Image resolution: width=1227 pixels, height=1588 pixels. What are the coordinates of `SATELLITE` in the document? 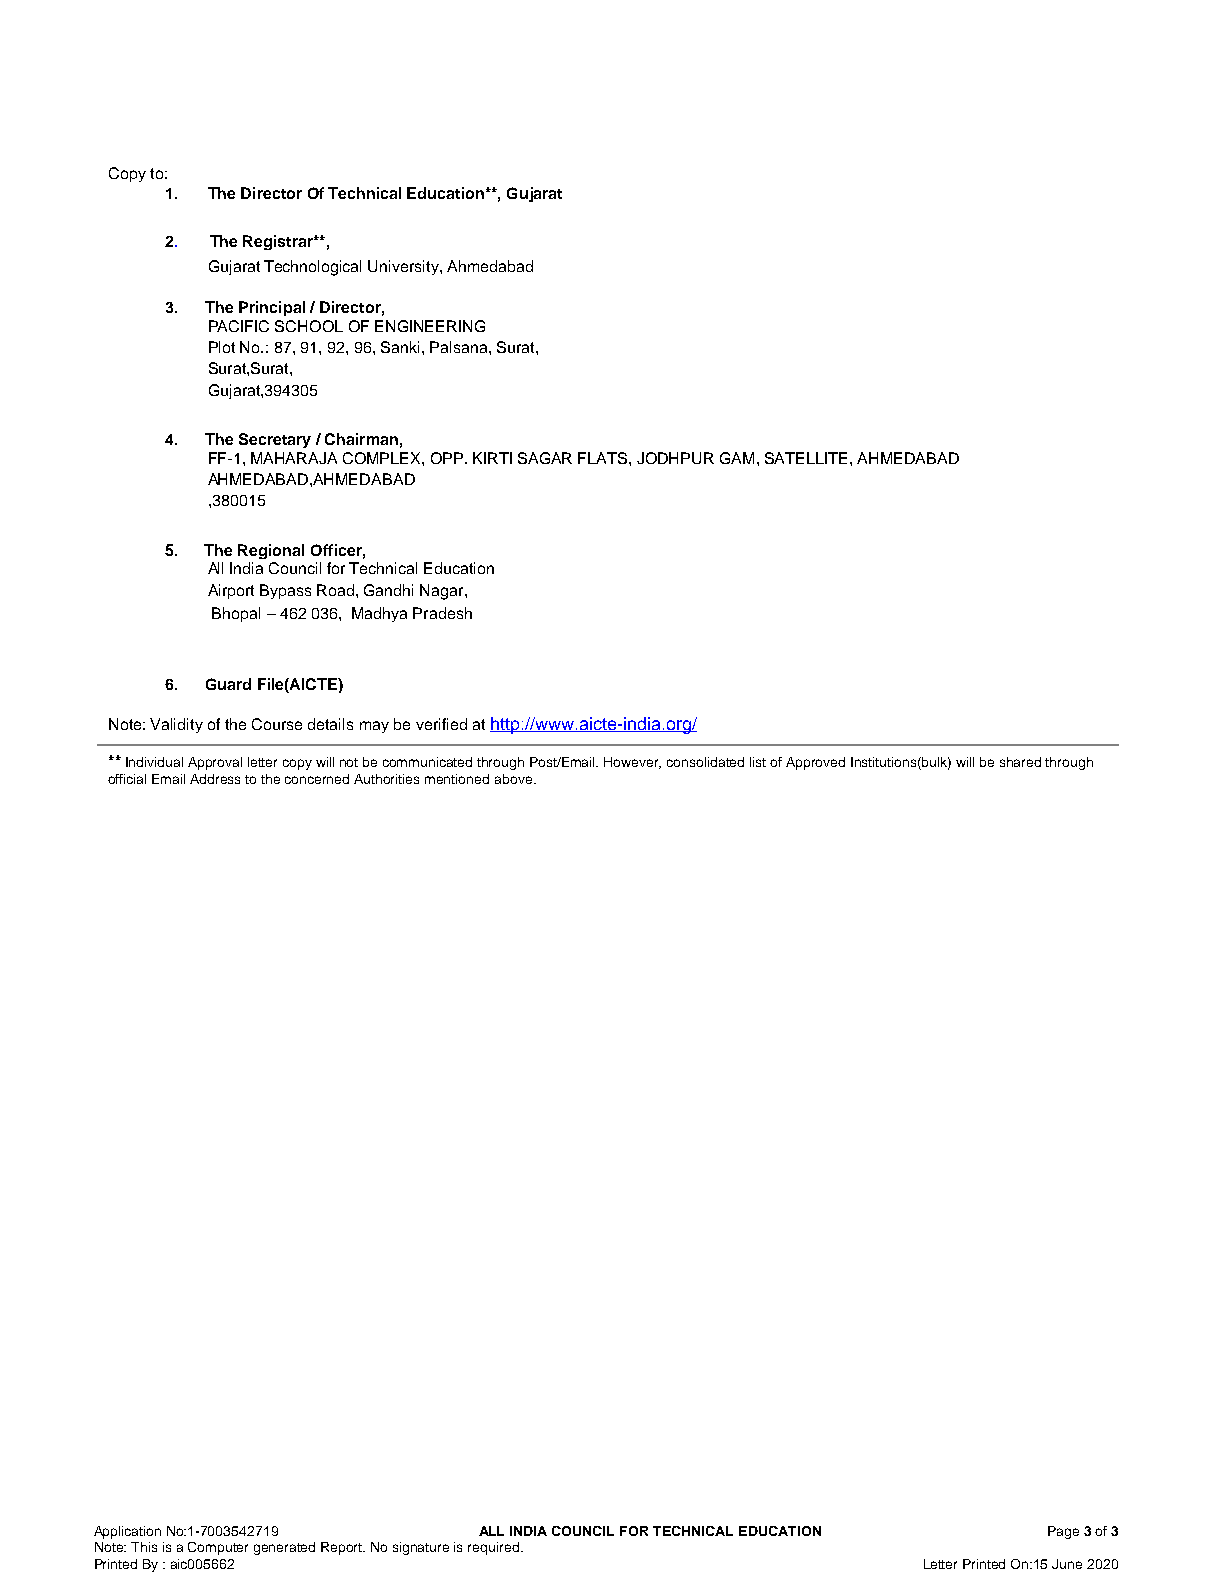 It's located at (808, 458).
